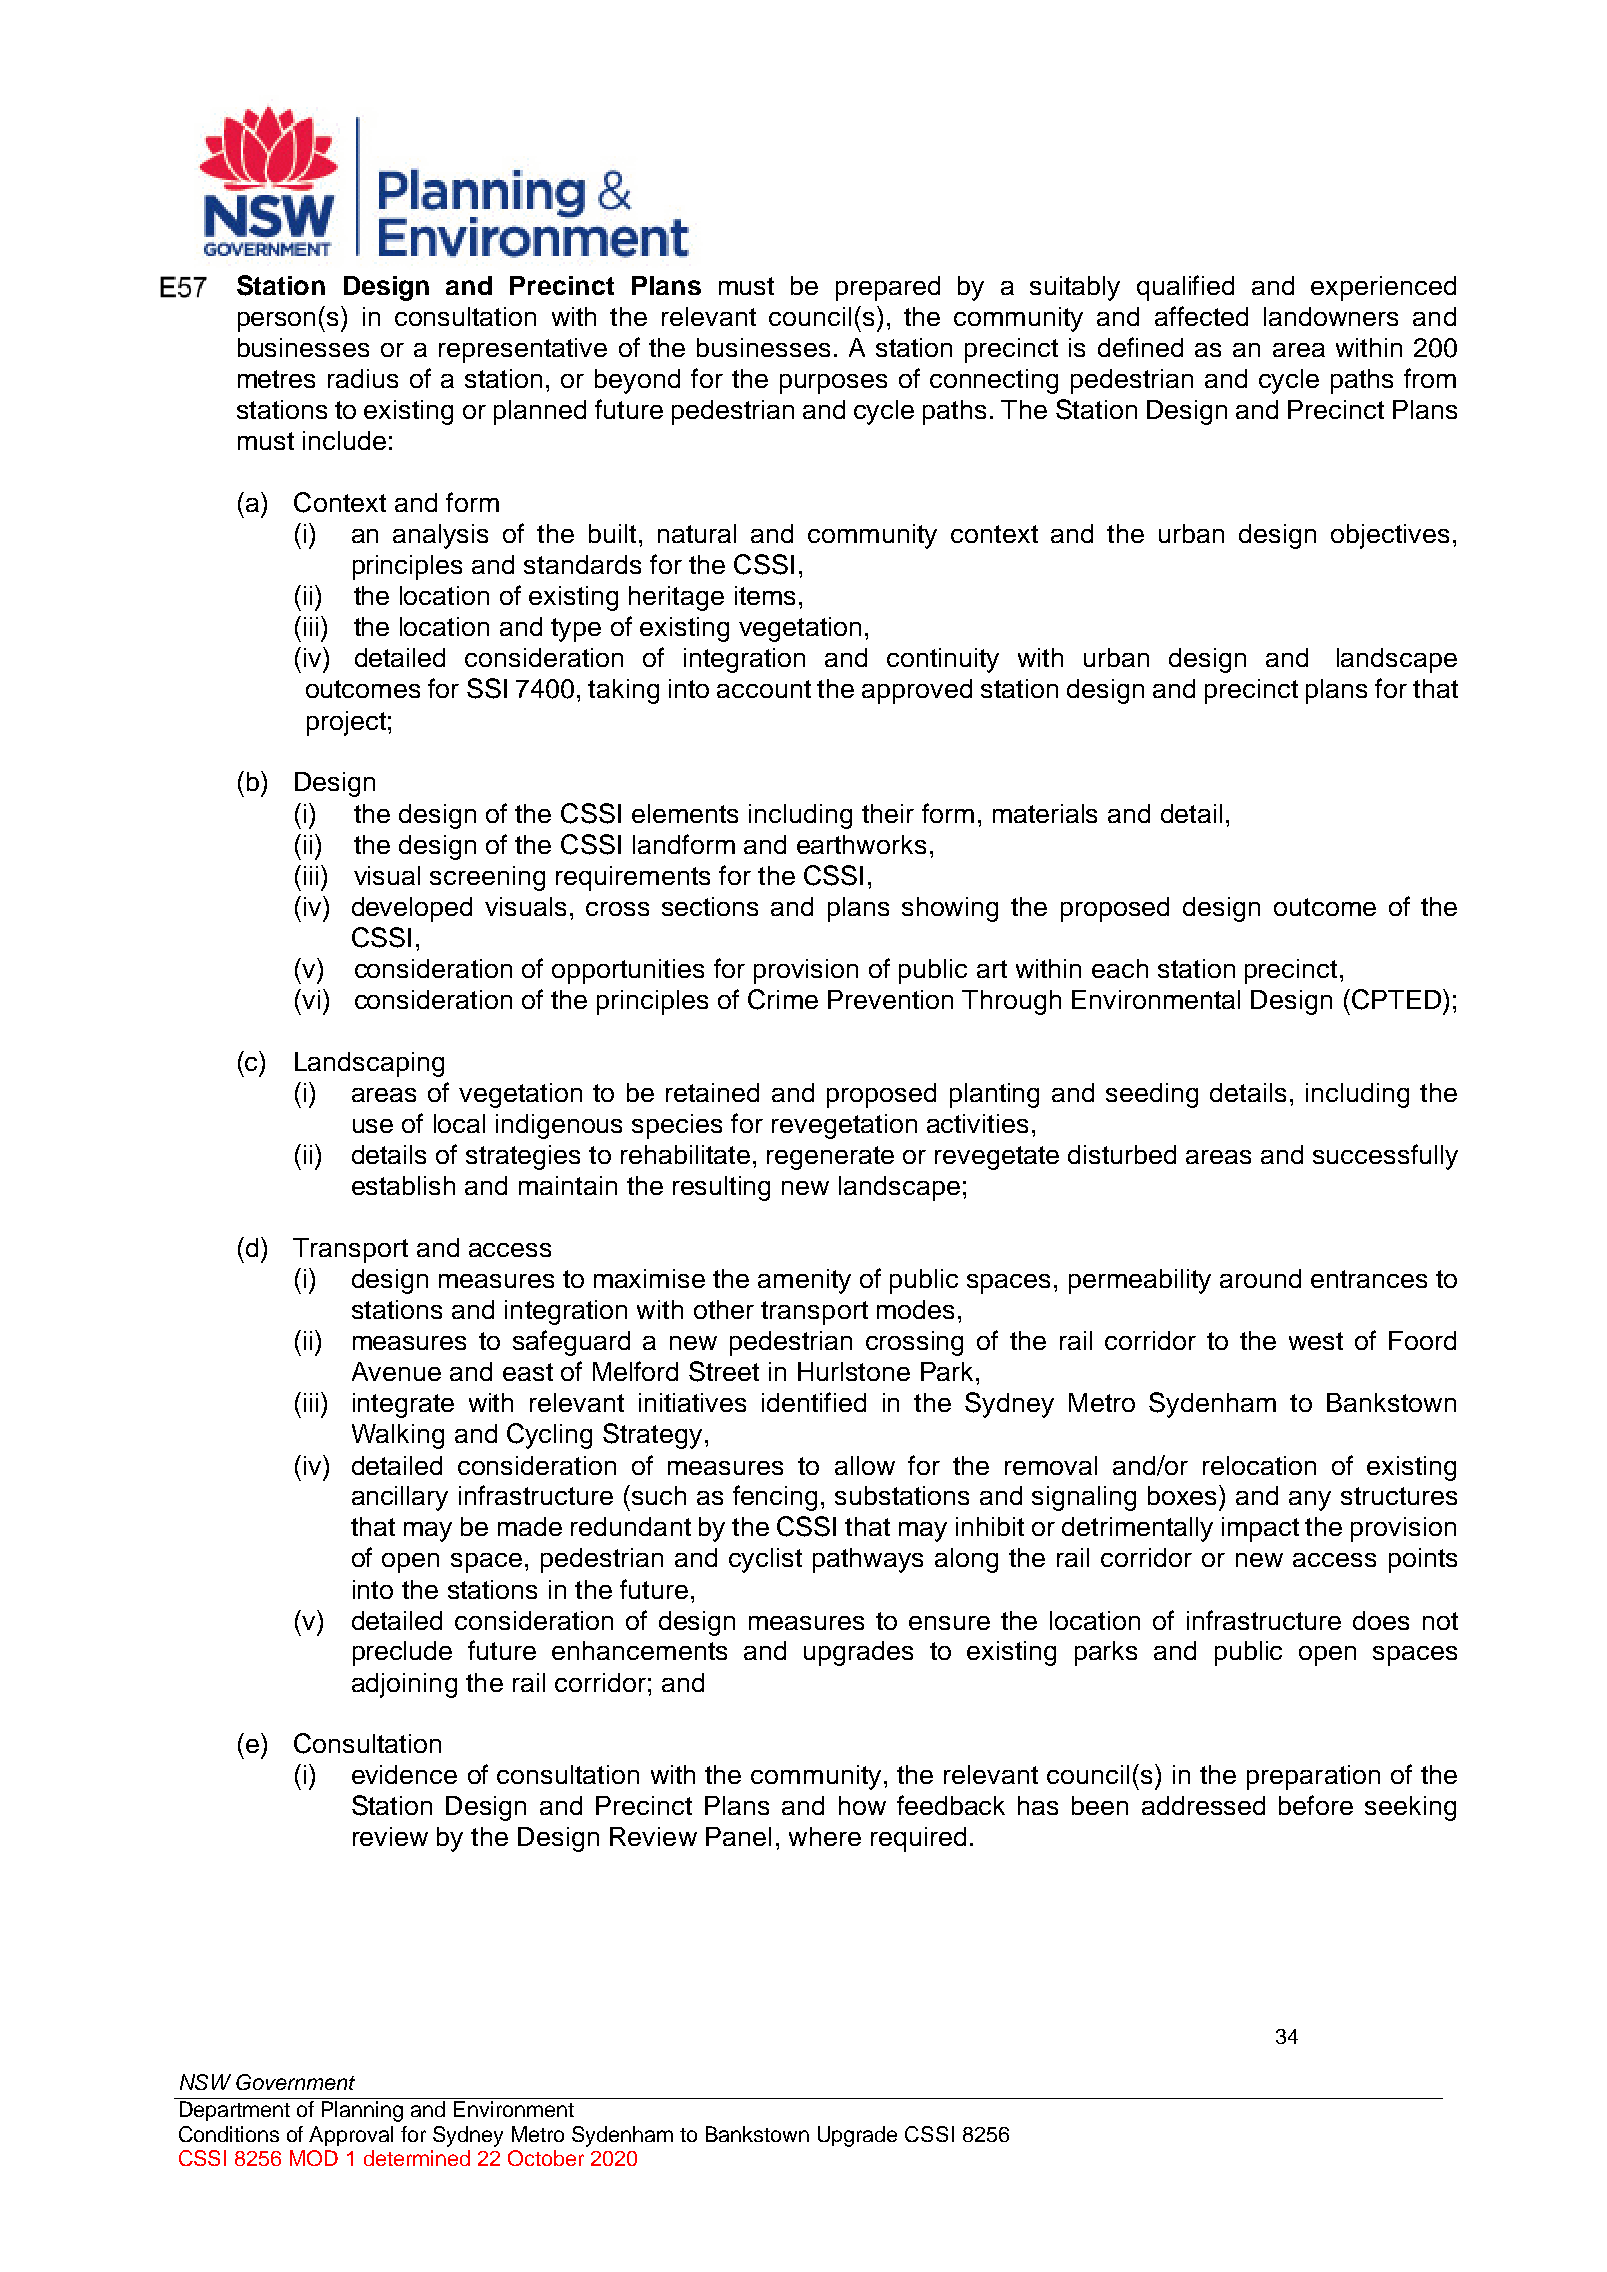  Describe the element at coordinates (1331, 316) in the screenshot. I see `landowners` at that location.
